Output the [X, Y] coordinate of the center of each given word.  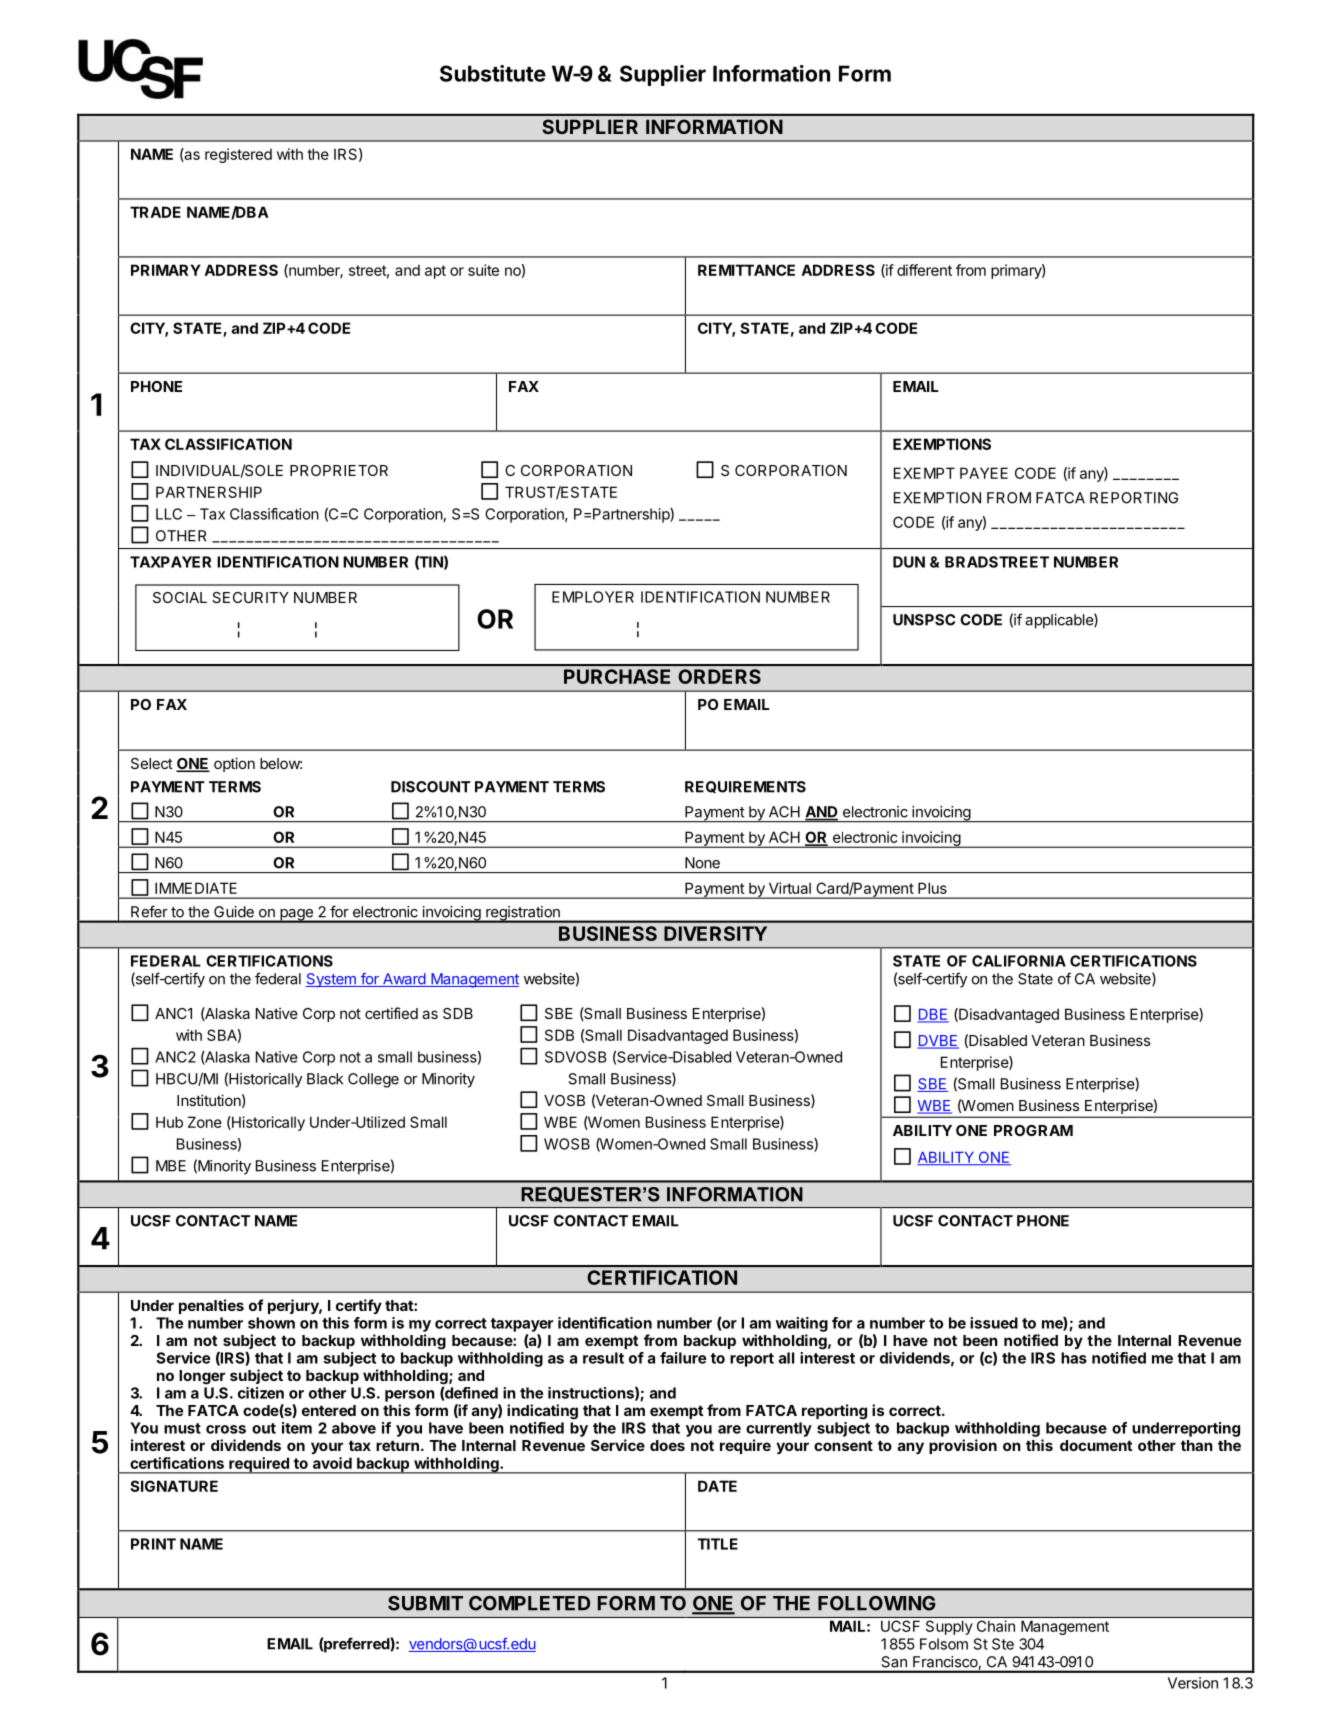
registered [238, 155]
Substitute [493, 73]
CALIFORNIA [1019, 961]
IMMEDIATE [196, 888]
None [702, 863]
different [924, 270]
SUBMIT [425, 1603]
